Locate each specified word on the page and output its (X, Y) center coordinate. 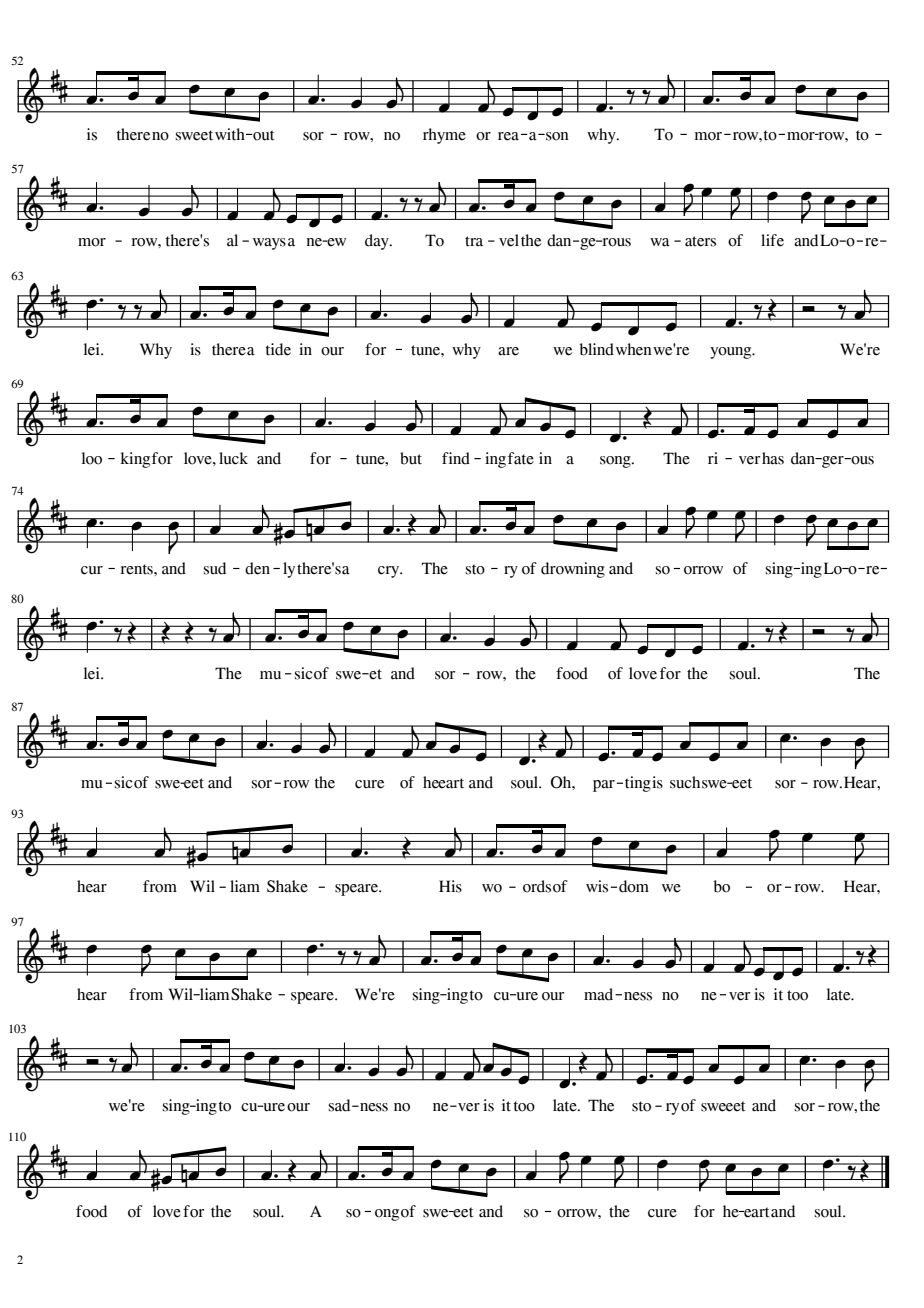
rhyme (444, 136)
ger (833, 462)
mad (600, 994)
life (772, 240)
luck (233, 458)
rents (137, 569)
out (263, 135)
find (456, 458)
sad (341, 1105)
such (685, 782)
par (604, 786)
